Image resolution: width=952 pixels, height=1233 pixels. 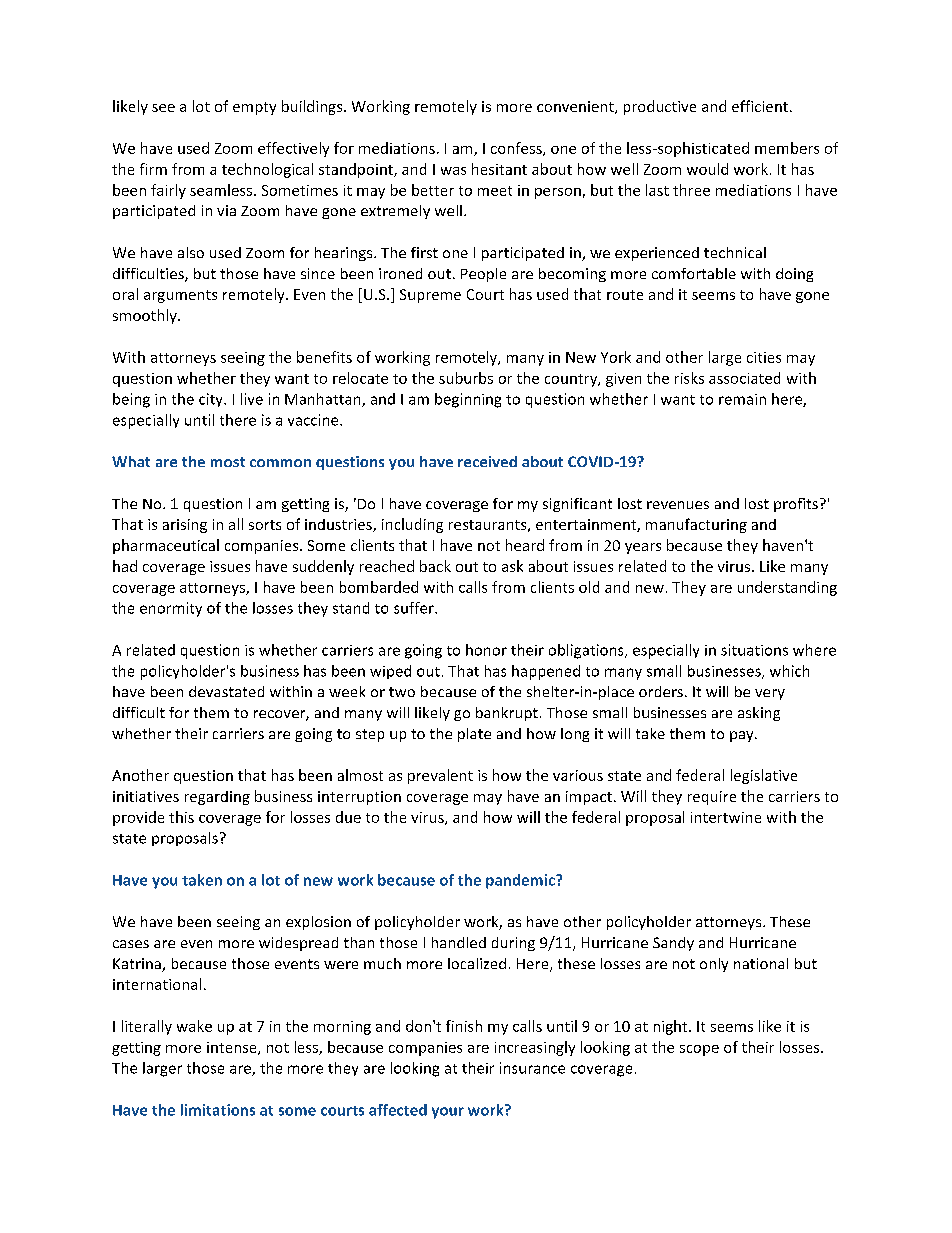 I want to click on your, so click(x=448, y=1113).
